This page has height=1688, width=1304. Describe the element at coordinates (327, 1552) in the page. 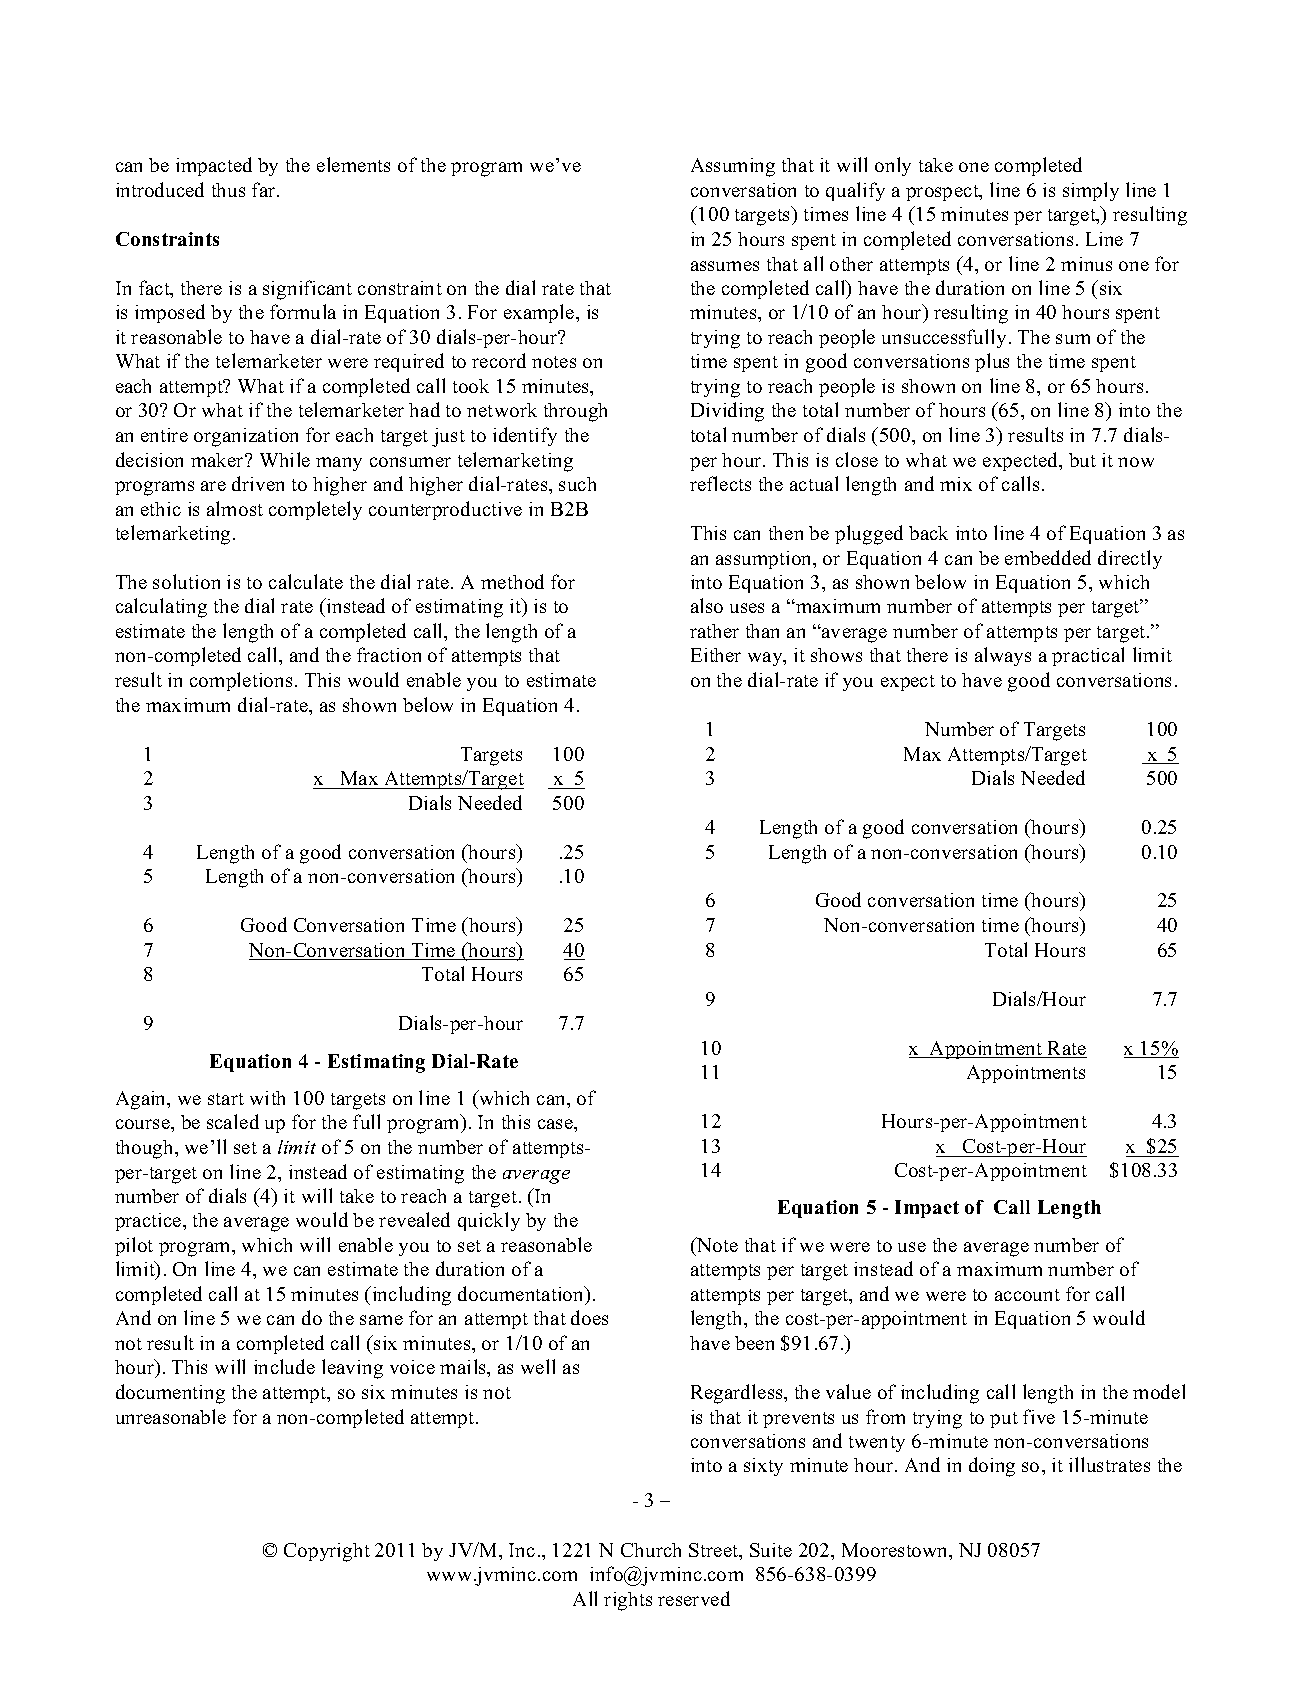

I see `Copyright` at that location.
